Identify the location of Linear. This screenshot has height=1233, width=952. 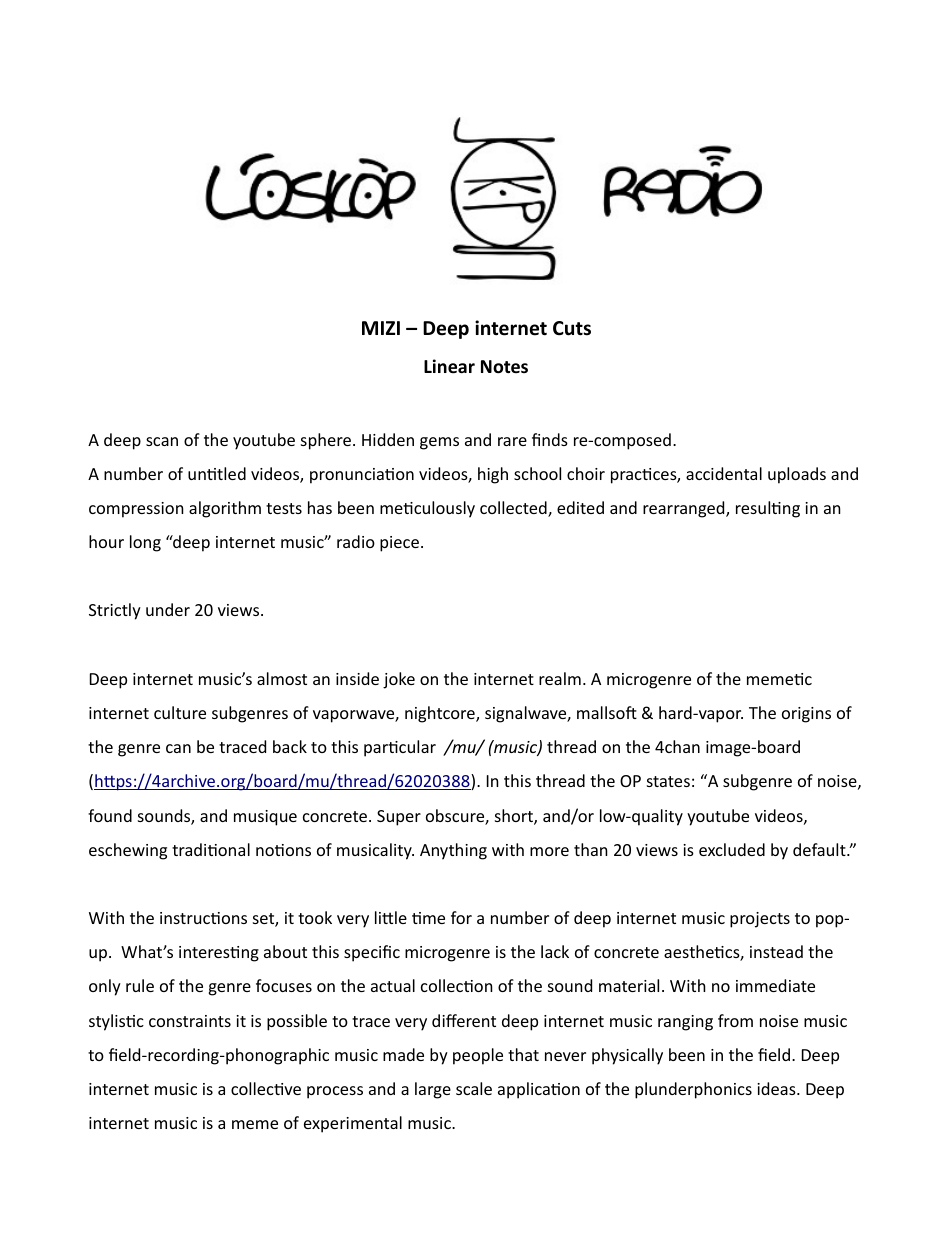
(449, 366).
